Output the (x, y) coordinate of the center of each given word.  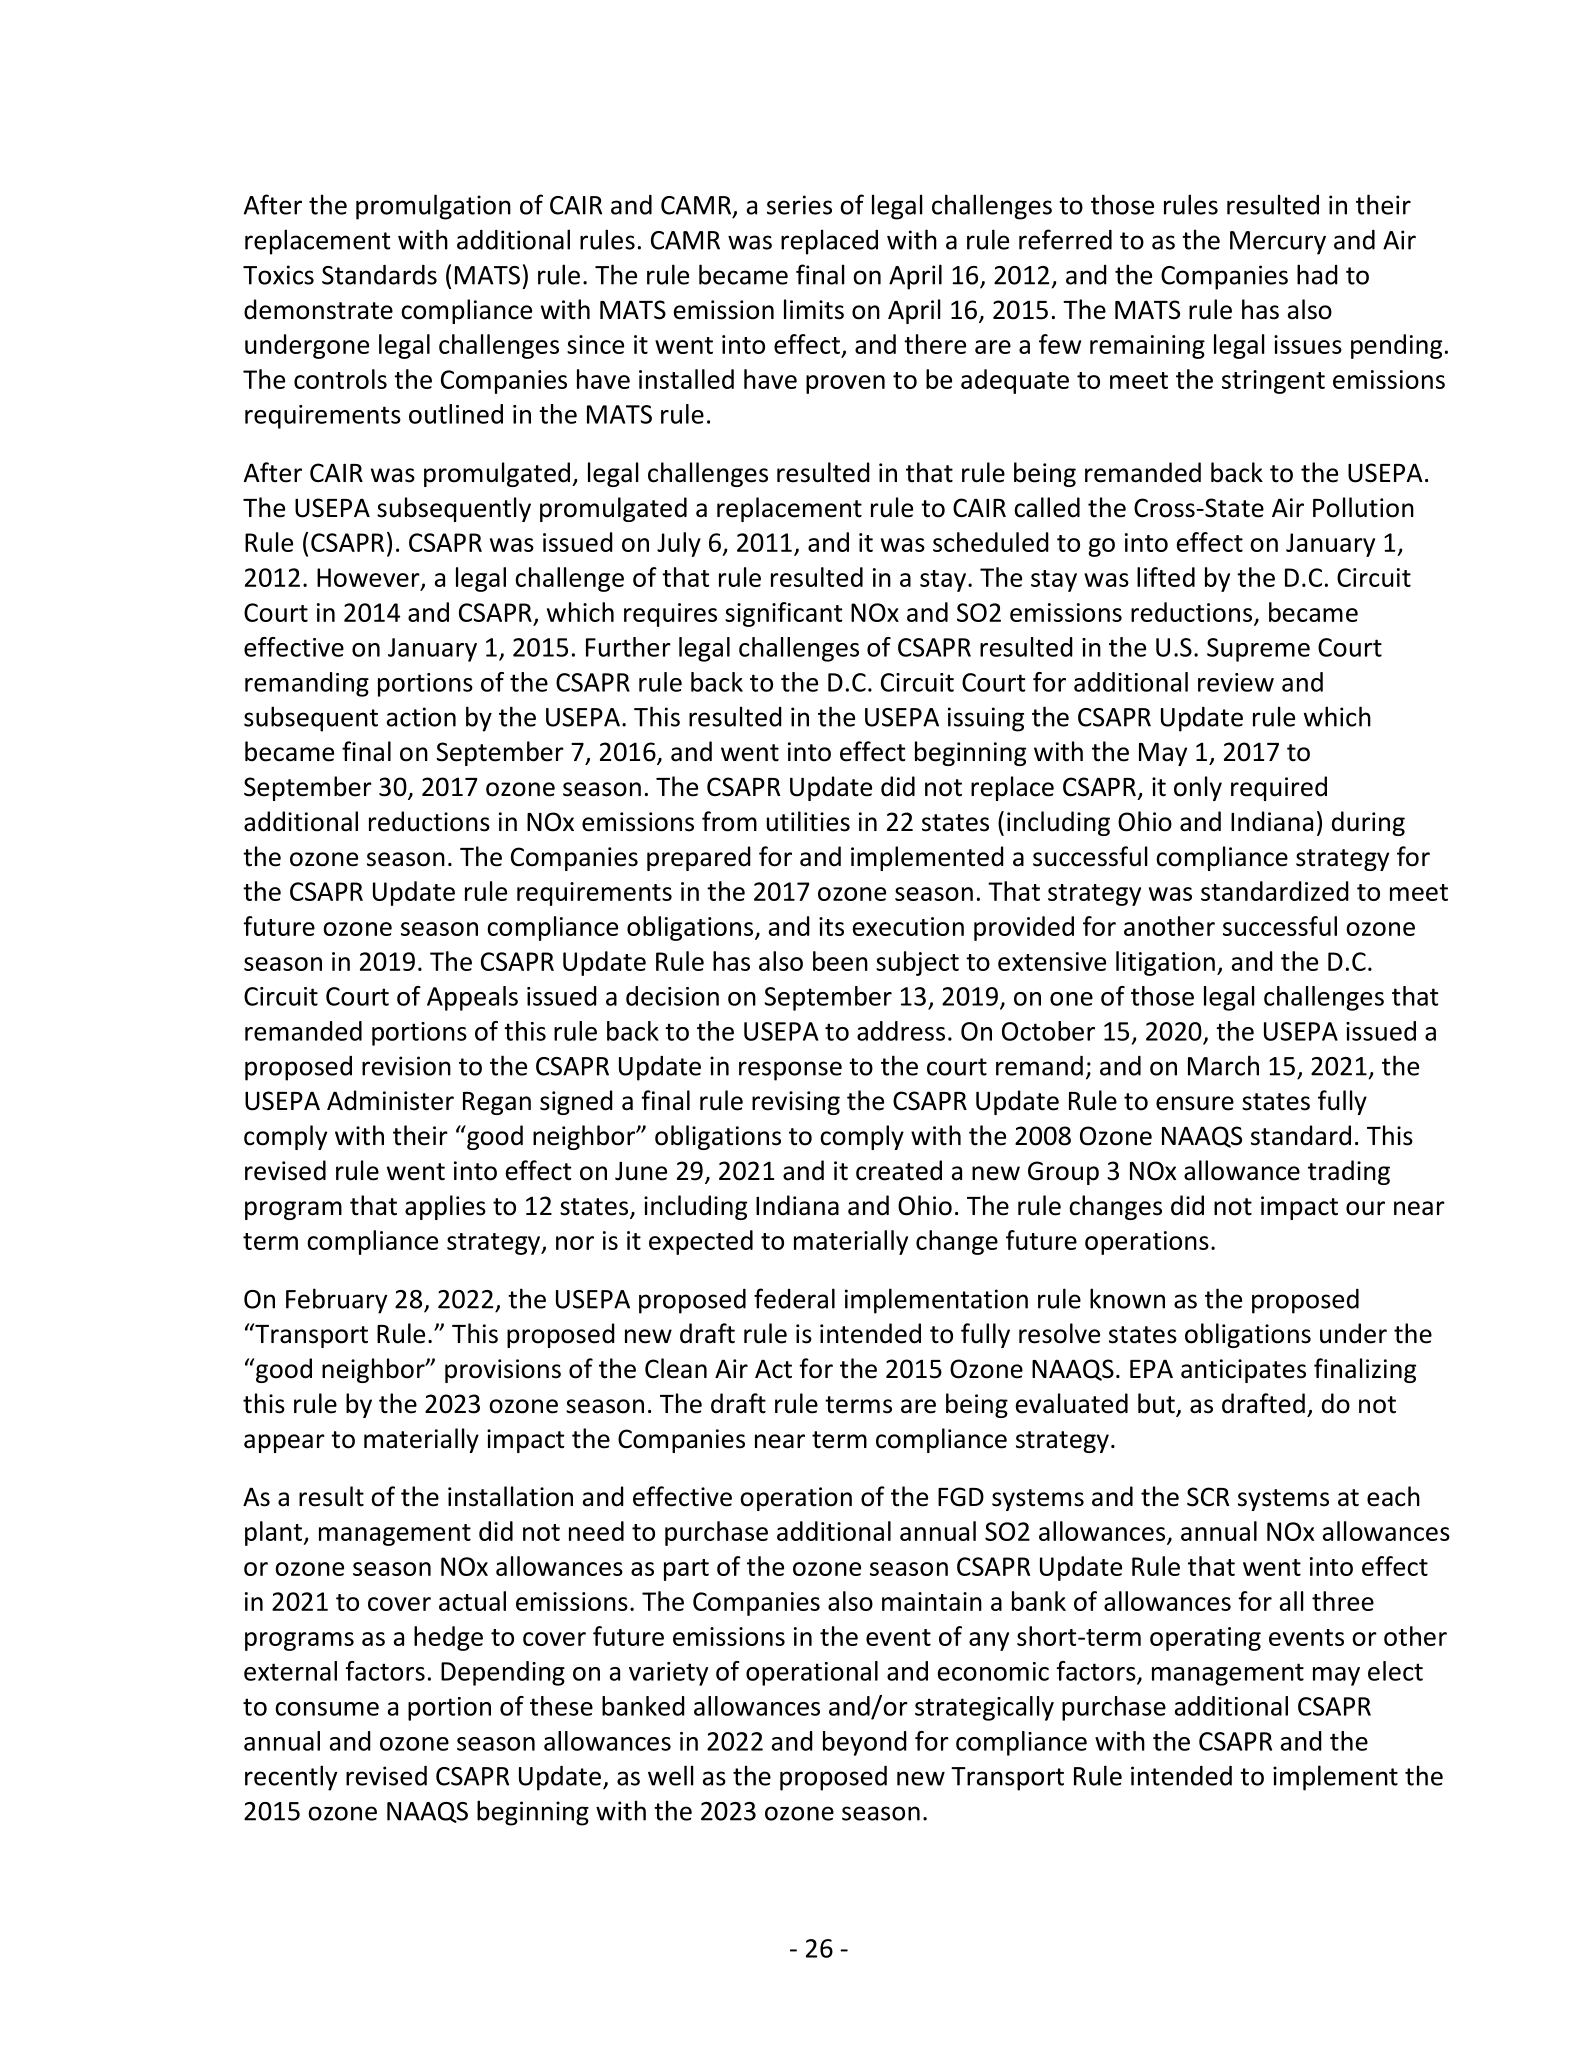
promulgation (433, 207)
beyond (865, 1743)
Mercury (1278, 243)
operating (1205, 1639)
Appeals (472, 998)
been (840, 961)
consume (327, 1709)
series (799, 205)
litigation (1165, 963)
